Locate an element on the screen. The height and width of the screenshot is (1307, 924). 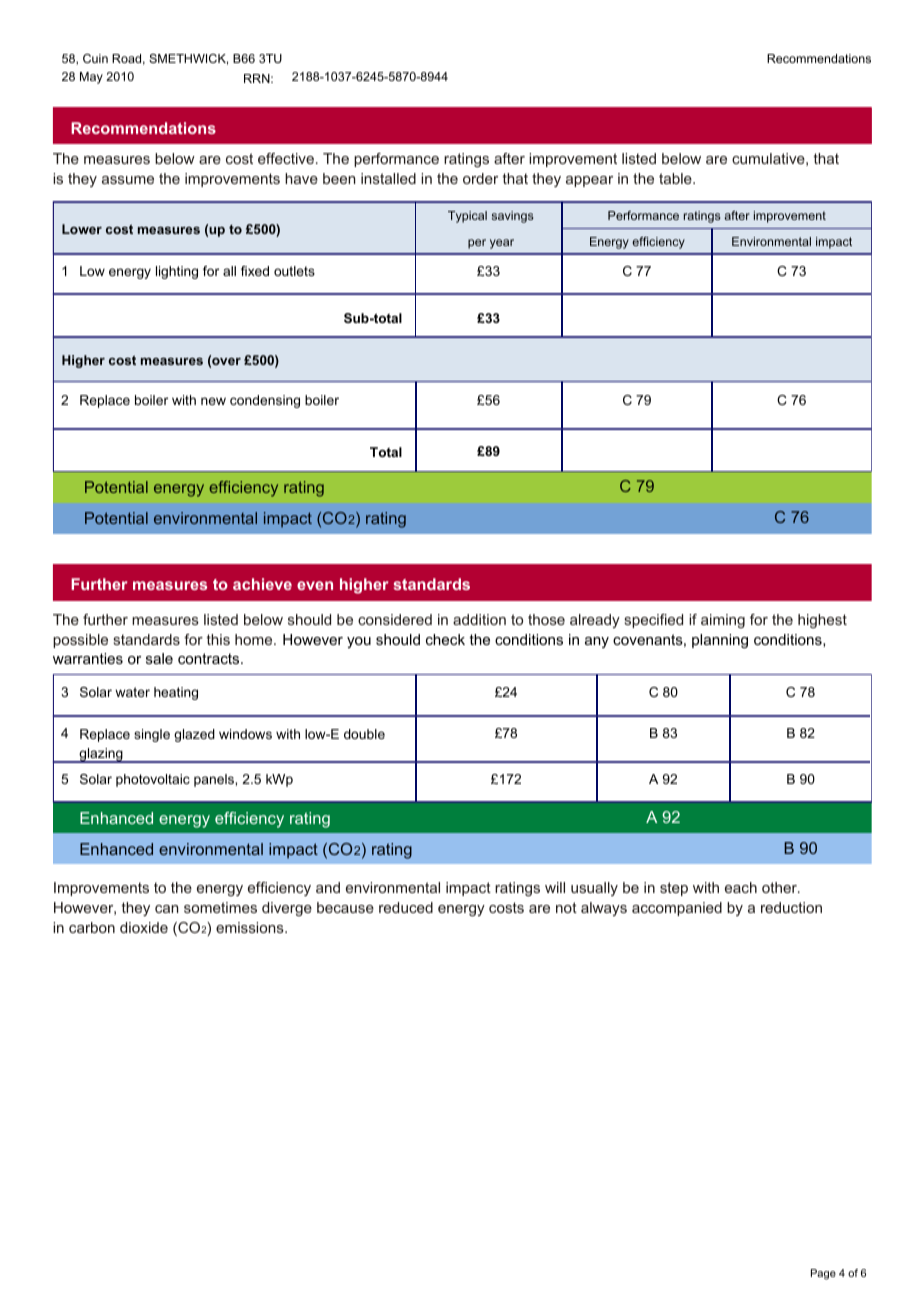
table is located at coordinates (676, 178).
